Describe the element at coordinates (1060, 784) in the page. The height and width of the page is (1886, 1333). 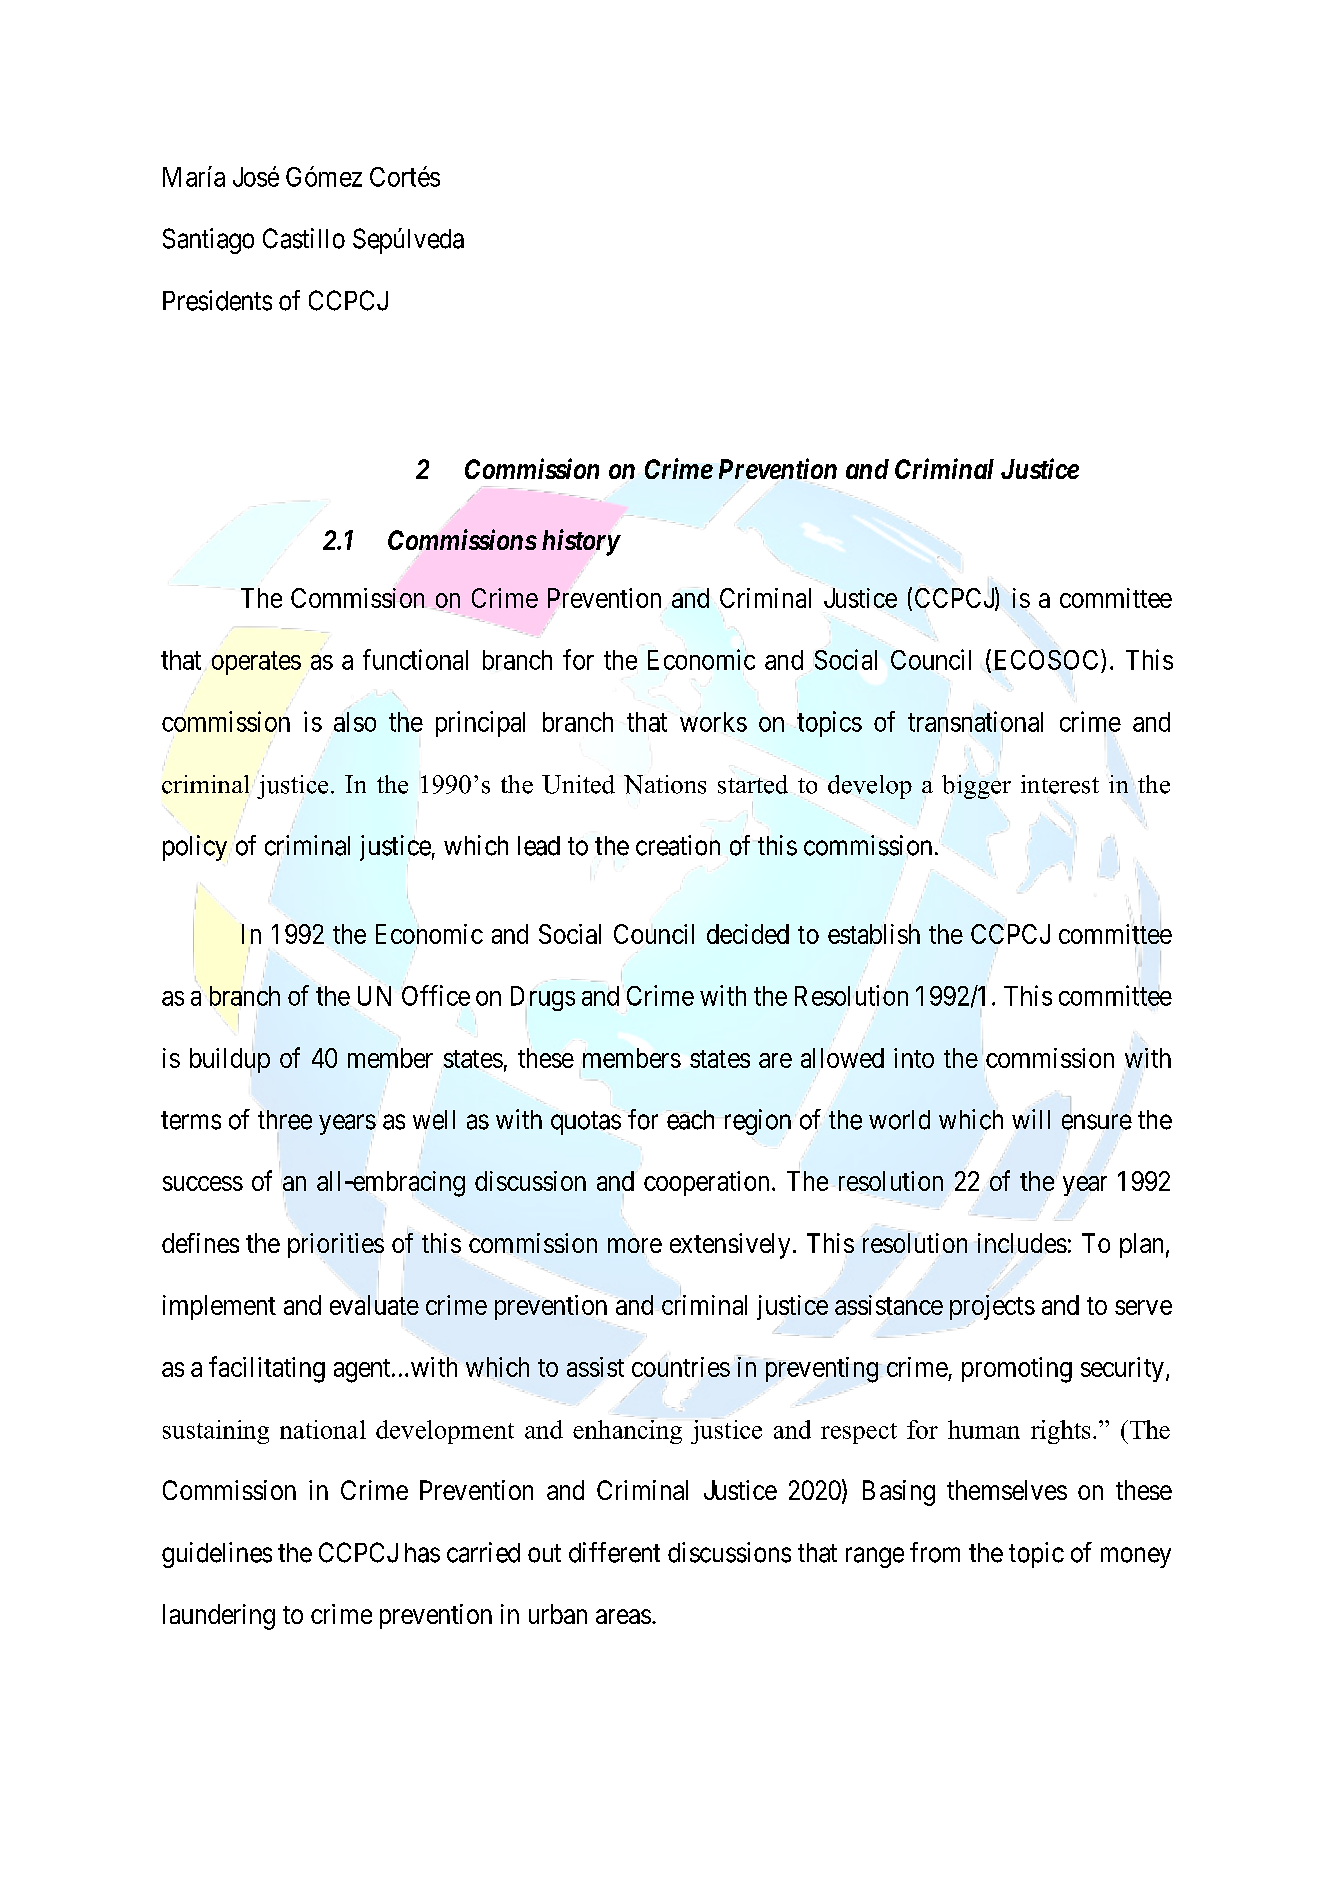
I see `interest` at that location.
